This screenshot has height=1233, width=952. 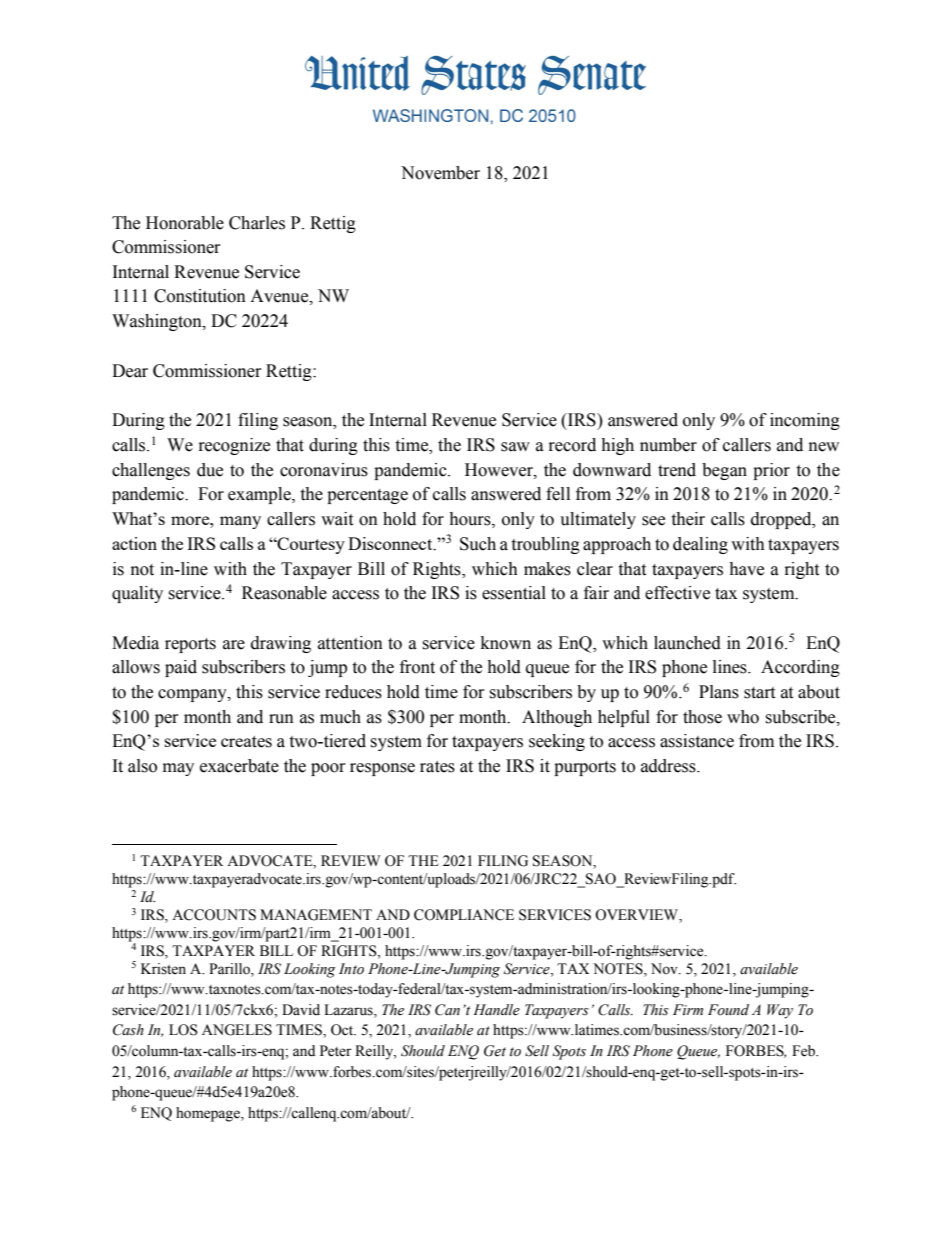 What do you see at coordinates (130, 371) in the screenshot?
I see `Dear` at bounding box center [130, 371].
